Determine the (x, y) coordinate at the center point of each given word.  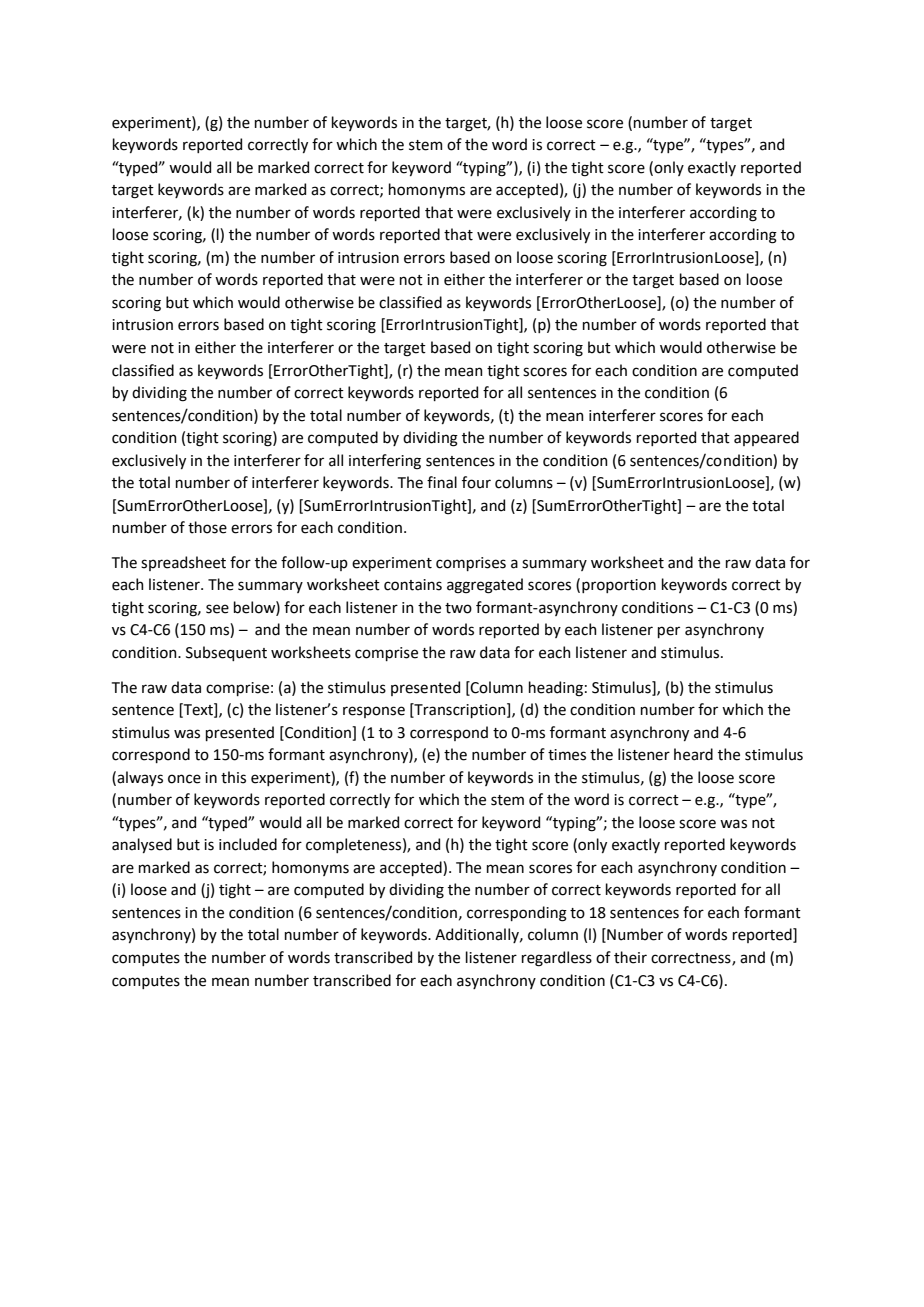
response (374, 712)
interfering (385, 462)
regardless (557, 959)
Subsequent (226, 653)
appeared (766, 438)
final (442, 482)
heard (693, 754)
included (248, 844)
